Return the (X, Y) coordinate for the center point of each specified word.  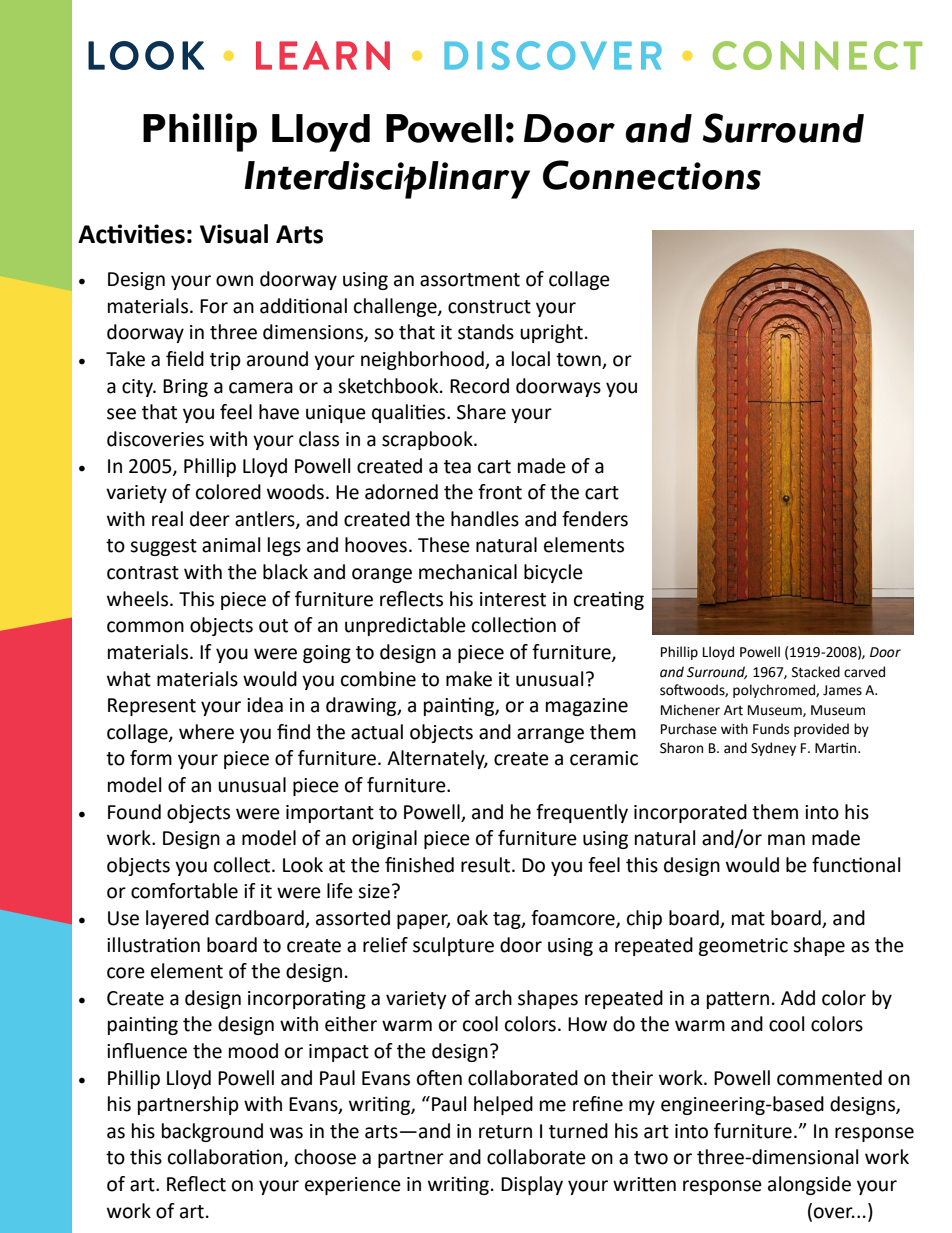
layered (177, 919)
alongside (809, 1185)
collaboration (226, 1158)
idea (265, 705)
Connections (652, 175)
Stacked (816, 672)
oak (472, 918)
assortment (470, 280)
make (469, 679)
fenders (595, 519)
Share (481, 412)
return (505, 1132)
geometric (743, 947)
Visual (234, 234)
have (279, 412)
